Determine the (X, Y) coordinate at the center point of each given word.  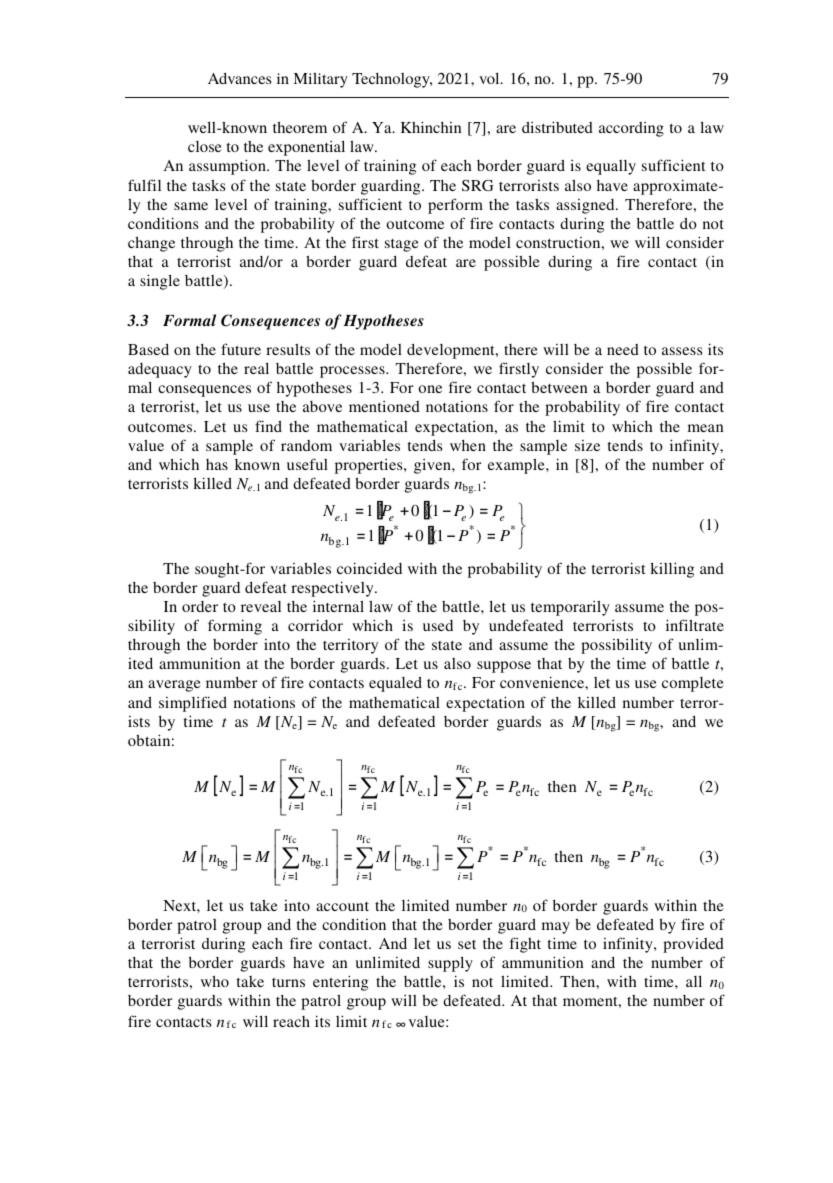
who (215, 981)
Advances (239, 78)
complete (693, 684)
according (631, 129)
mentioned (384, 406)
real (256, 368)
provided (693, 945)
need (623, 349)
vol (490, 78)
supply (450, 964)
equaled (395, 684)
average (174, 686)
